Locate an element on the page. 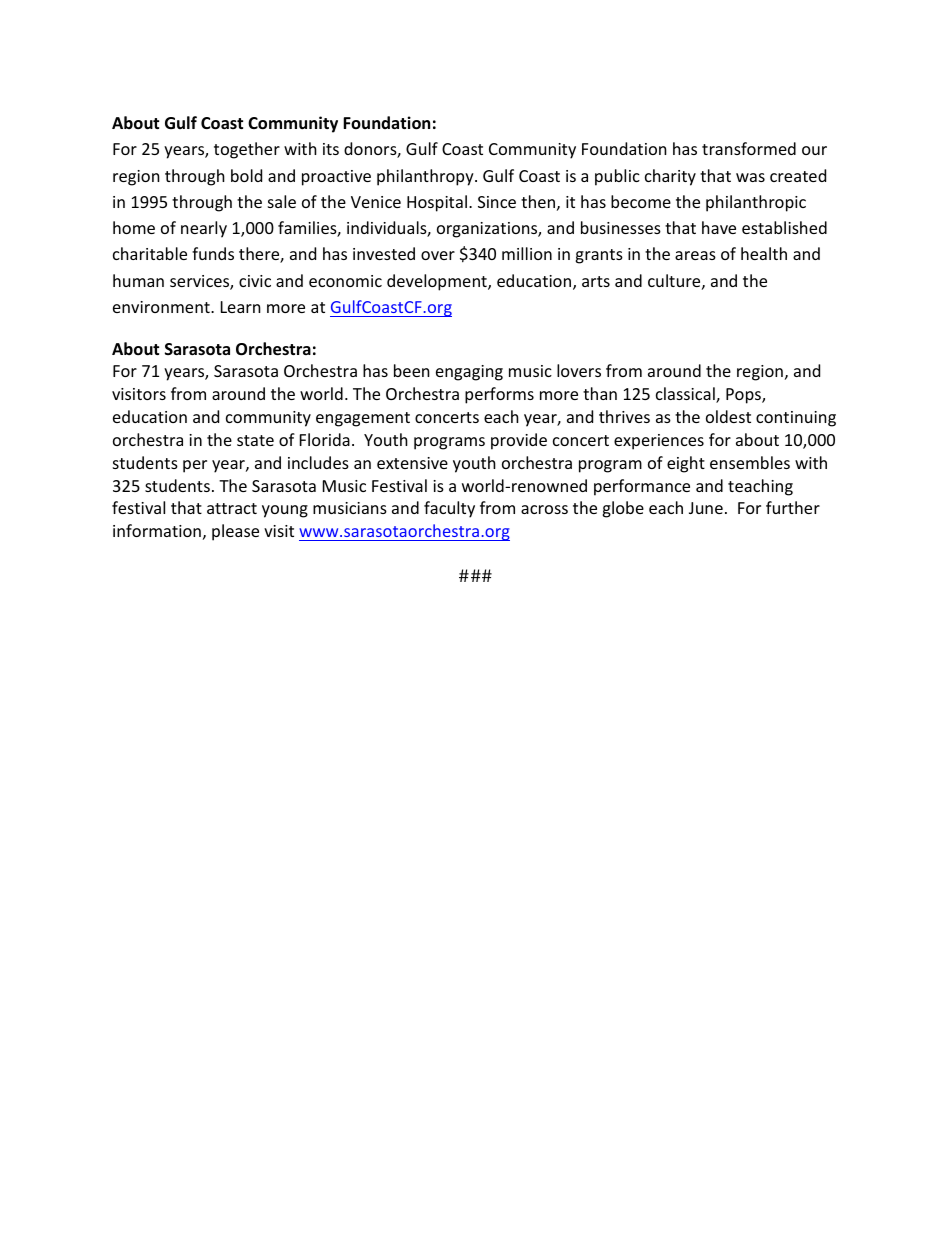 The width and height of the document is (952, 1233). classical is located at coordinates (686, 395).
